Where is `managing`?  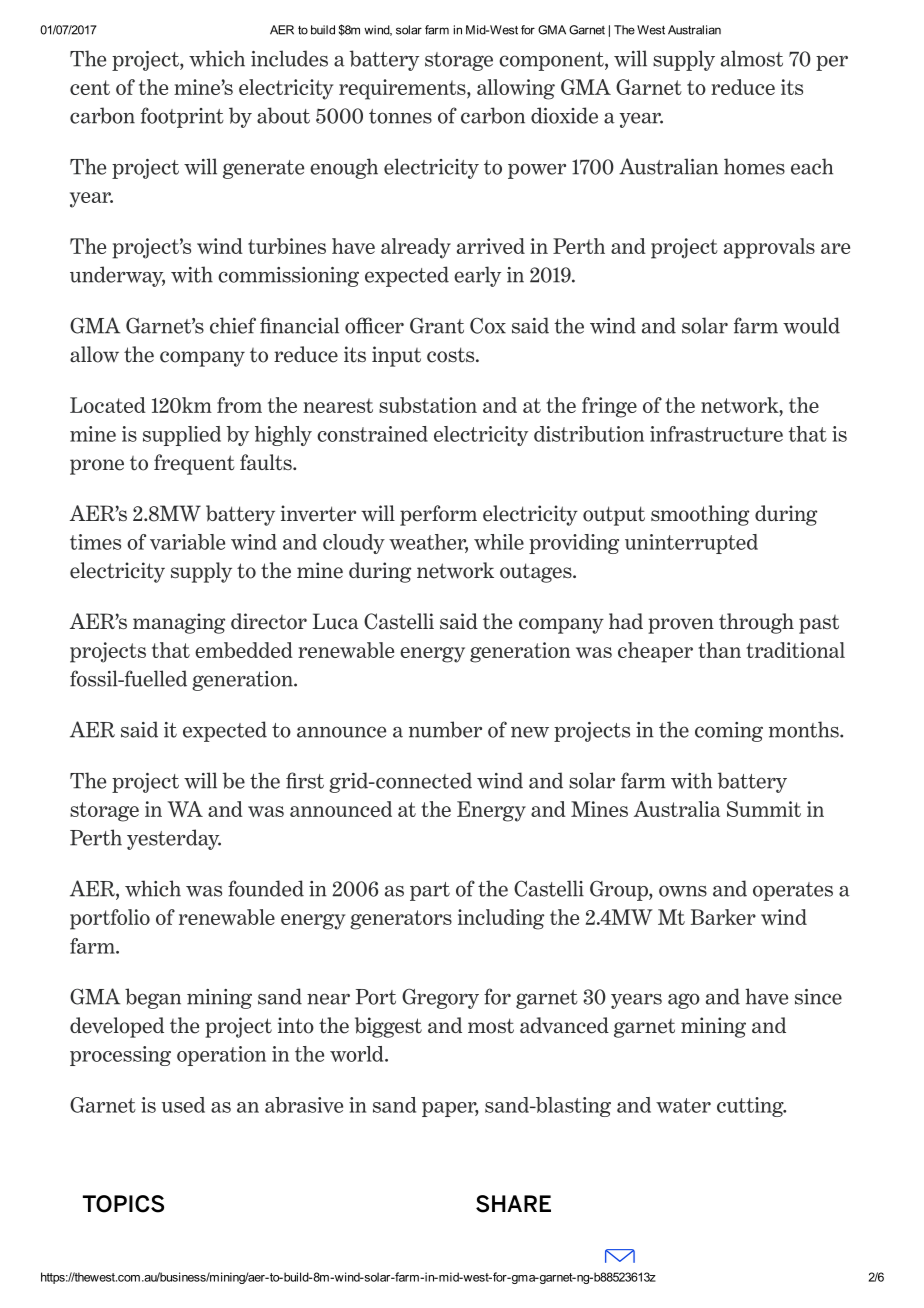 managing is located at coordinates (179, 623).
